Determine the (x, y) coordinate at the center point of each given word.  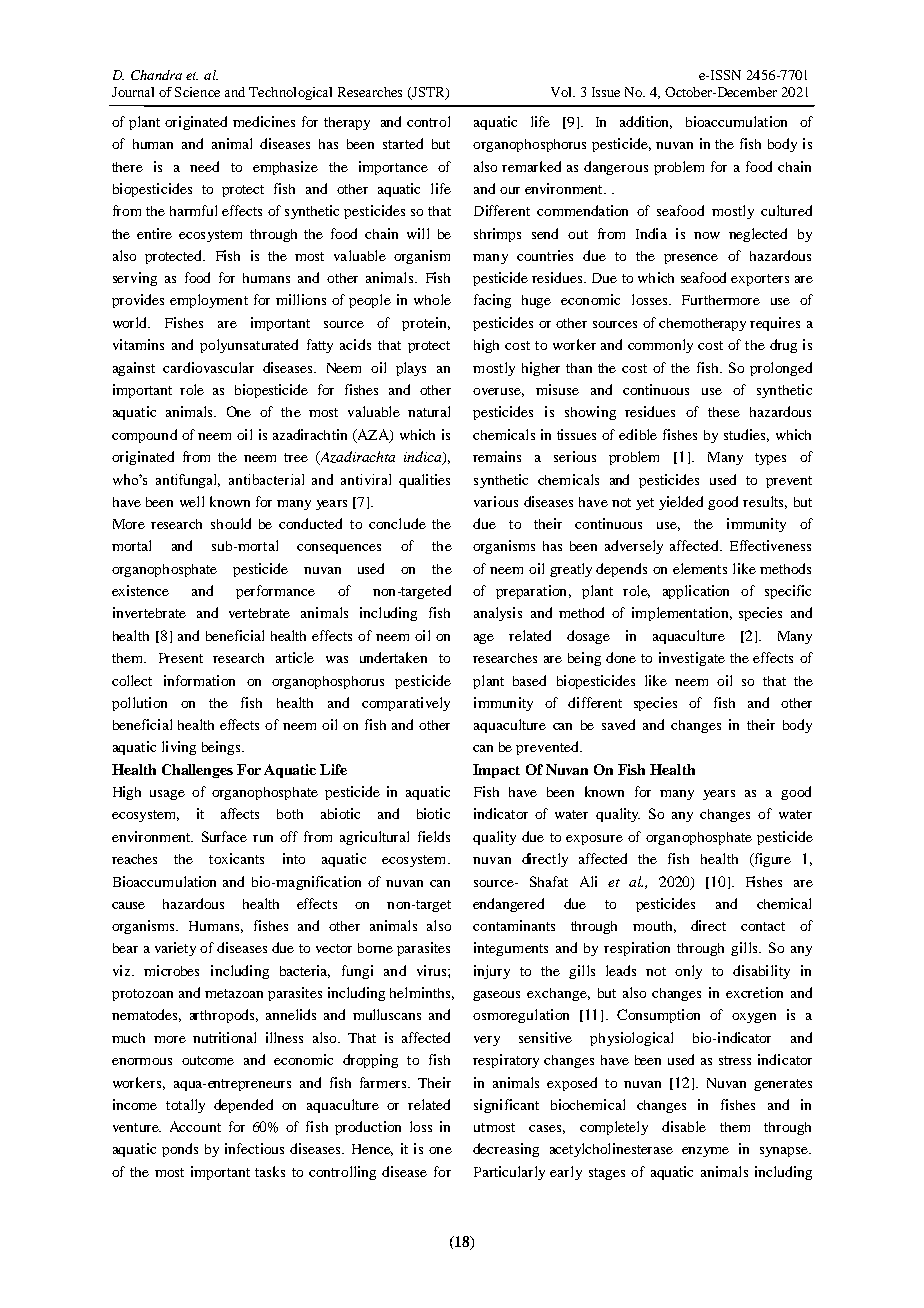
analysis (498, 614)
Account (195, 1126)
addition (646, 122)
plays (411, 369)
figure (771, 860)
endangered (508, 905)
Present (181, 658)
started (403, 143)
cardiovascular (208, 367)
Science (197, 92)
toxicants (236, 858)
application (696, 592)
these (724, 412)
